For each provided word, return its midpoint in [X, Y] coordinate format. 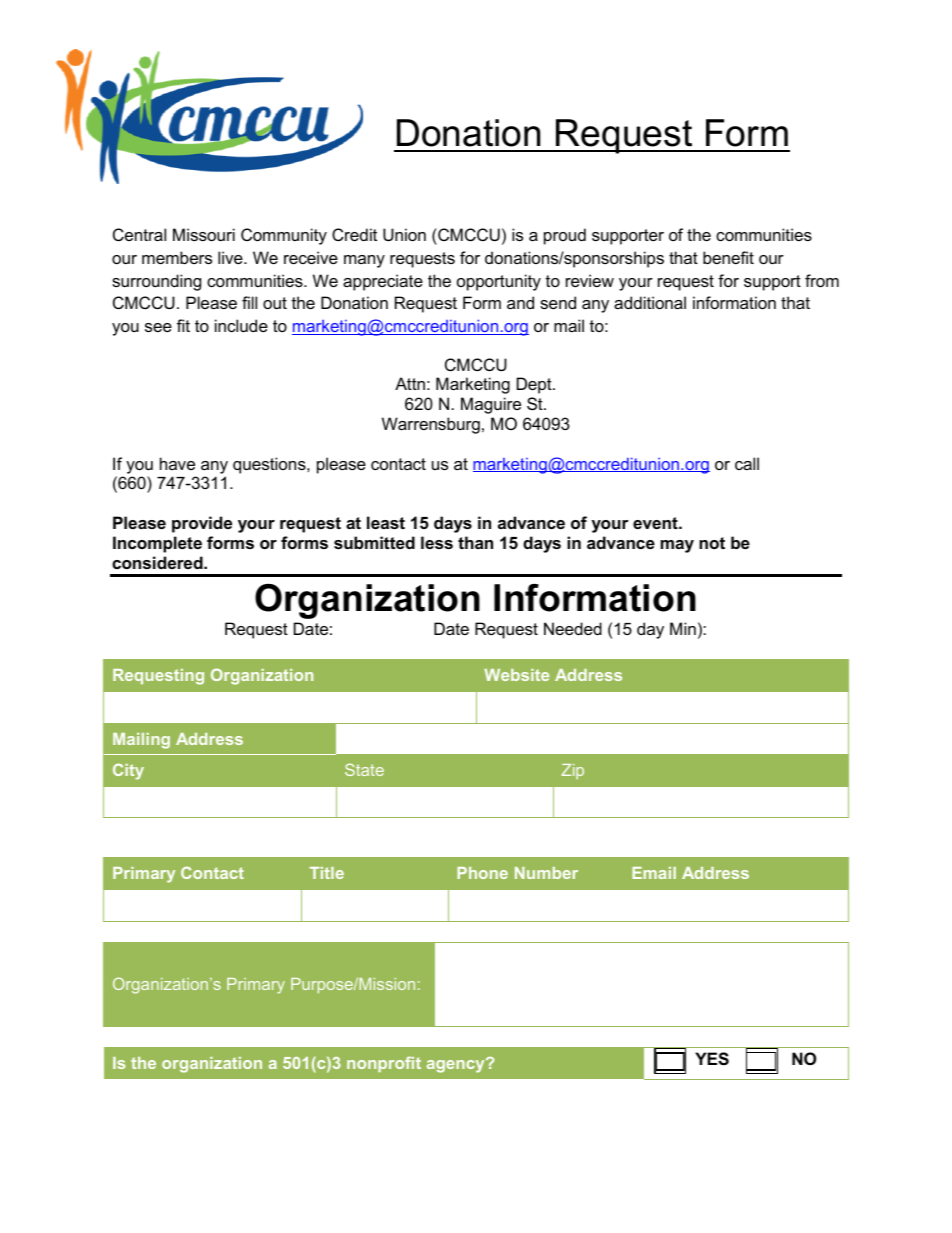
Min [683, 628]
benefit [728, 257]
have [177, 463]
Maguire [491, 405]
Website [516, 675]
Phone [482, 873]
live [231, 257]
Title [327, 873]
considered [158, 562]
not [712, 543]
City [128, 771]
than [475, 542]
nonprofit [384, 1064]
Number [546, 873]
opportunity [499, 282]
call [747, 463]
